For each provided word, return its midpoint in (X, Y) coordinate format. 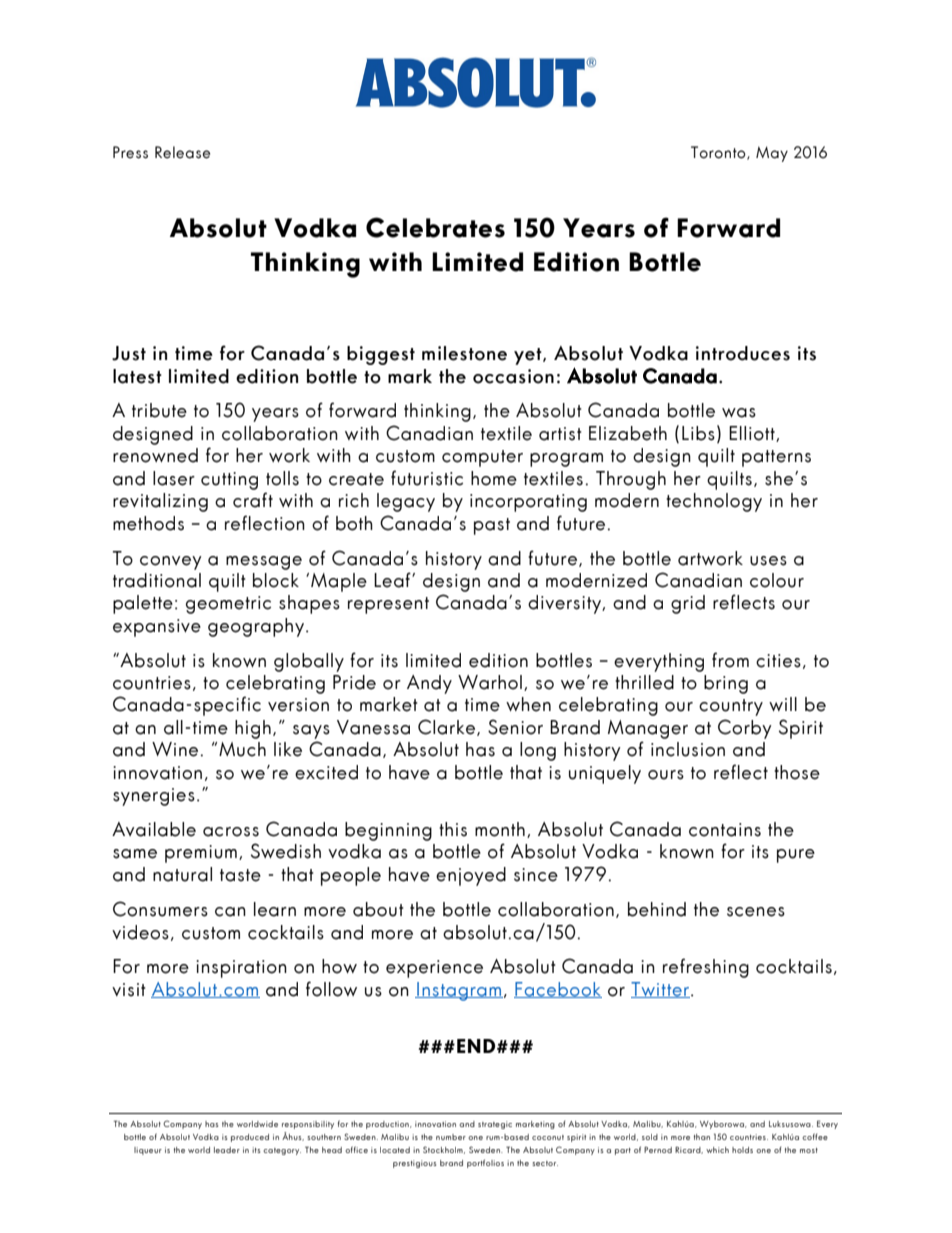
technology (714, 502)
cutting (229, 481)
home (494, 478)
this (453, 829)
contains (725, 830)
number (451, 1137)
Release (182, 152)
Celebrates (435, 227)
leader (227, 1150)
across (231, 832)
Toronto (719, 153)
